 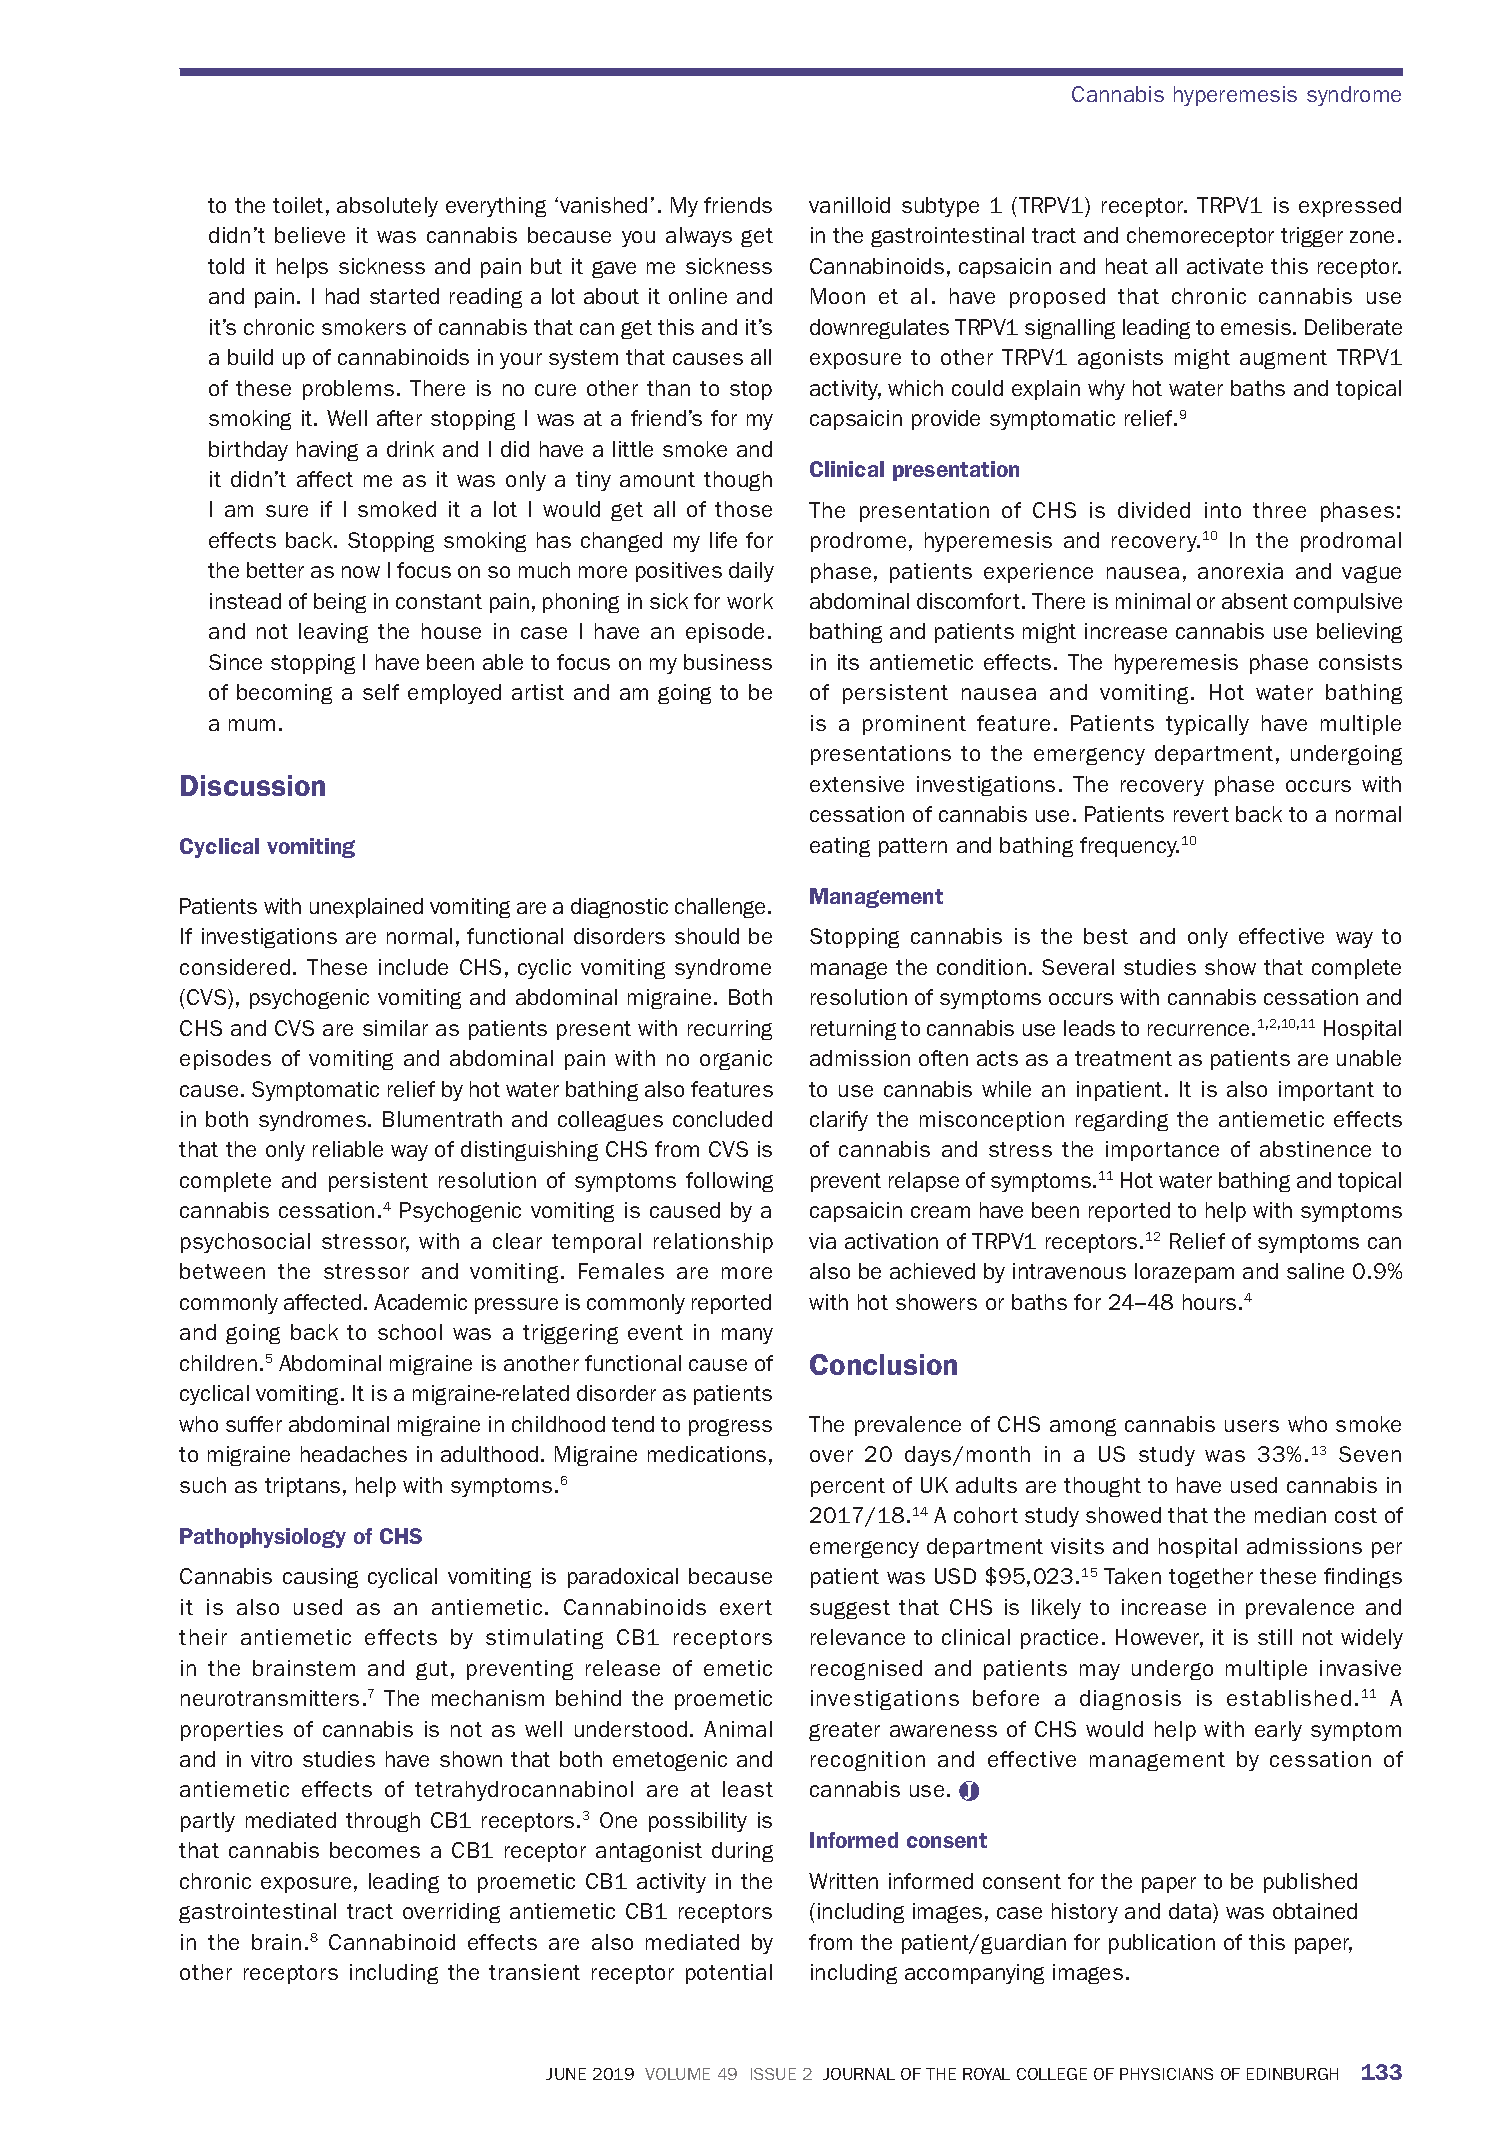 I want to click on Moon, so click(x=838, y=296).
